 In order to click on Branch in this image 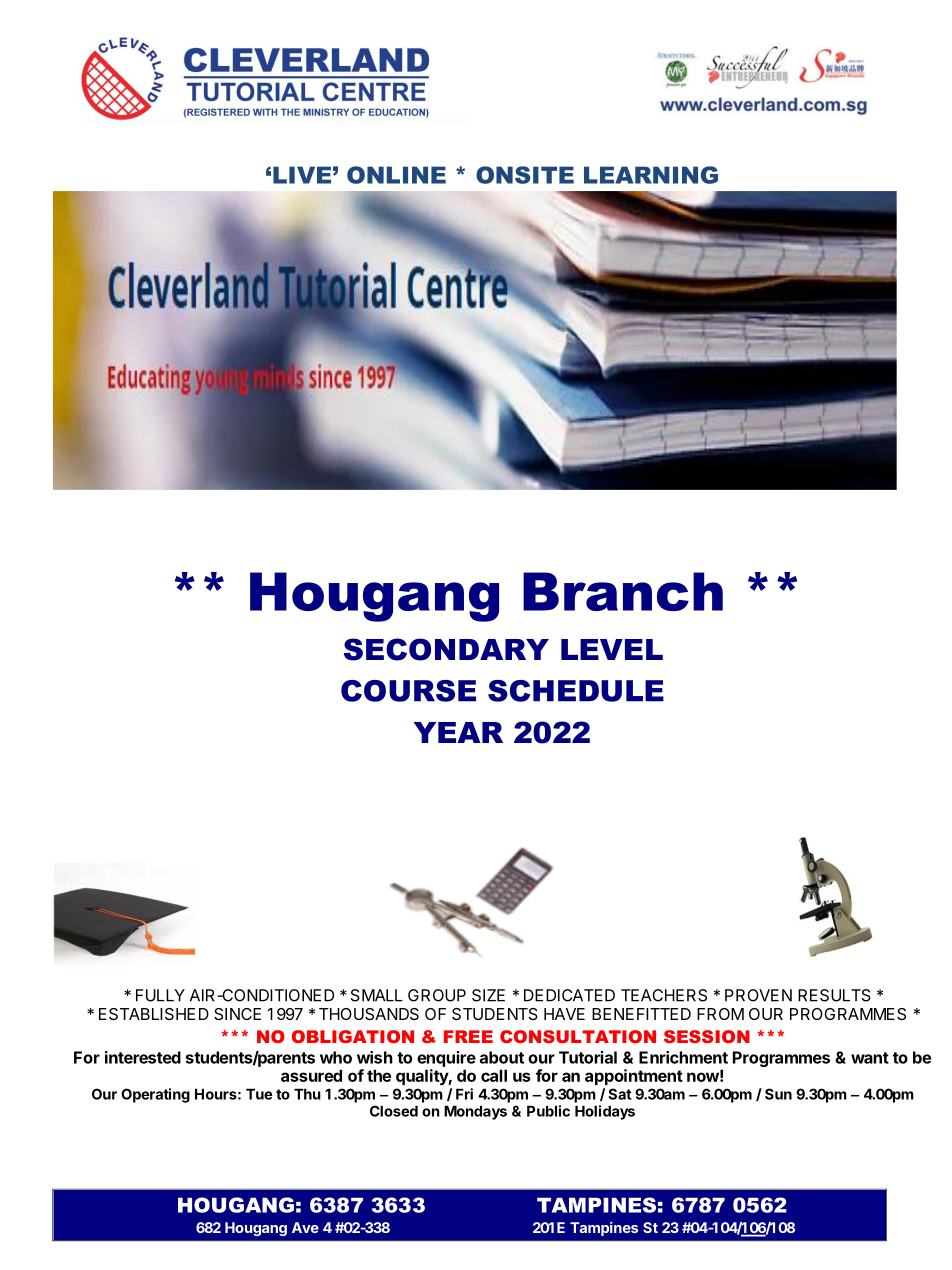, I will do `click(623, 591)`.
